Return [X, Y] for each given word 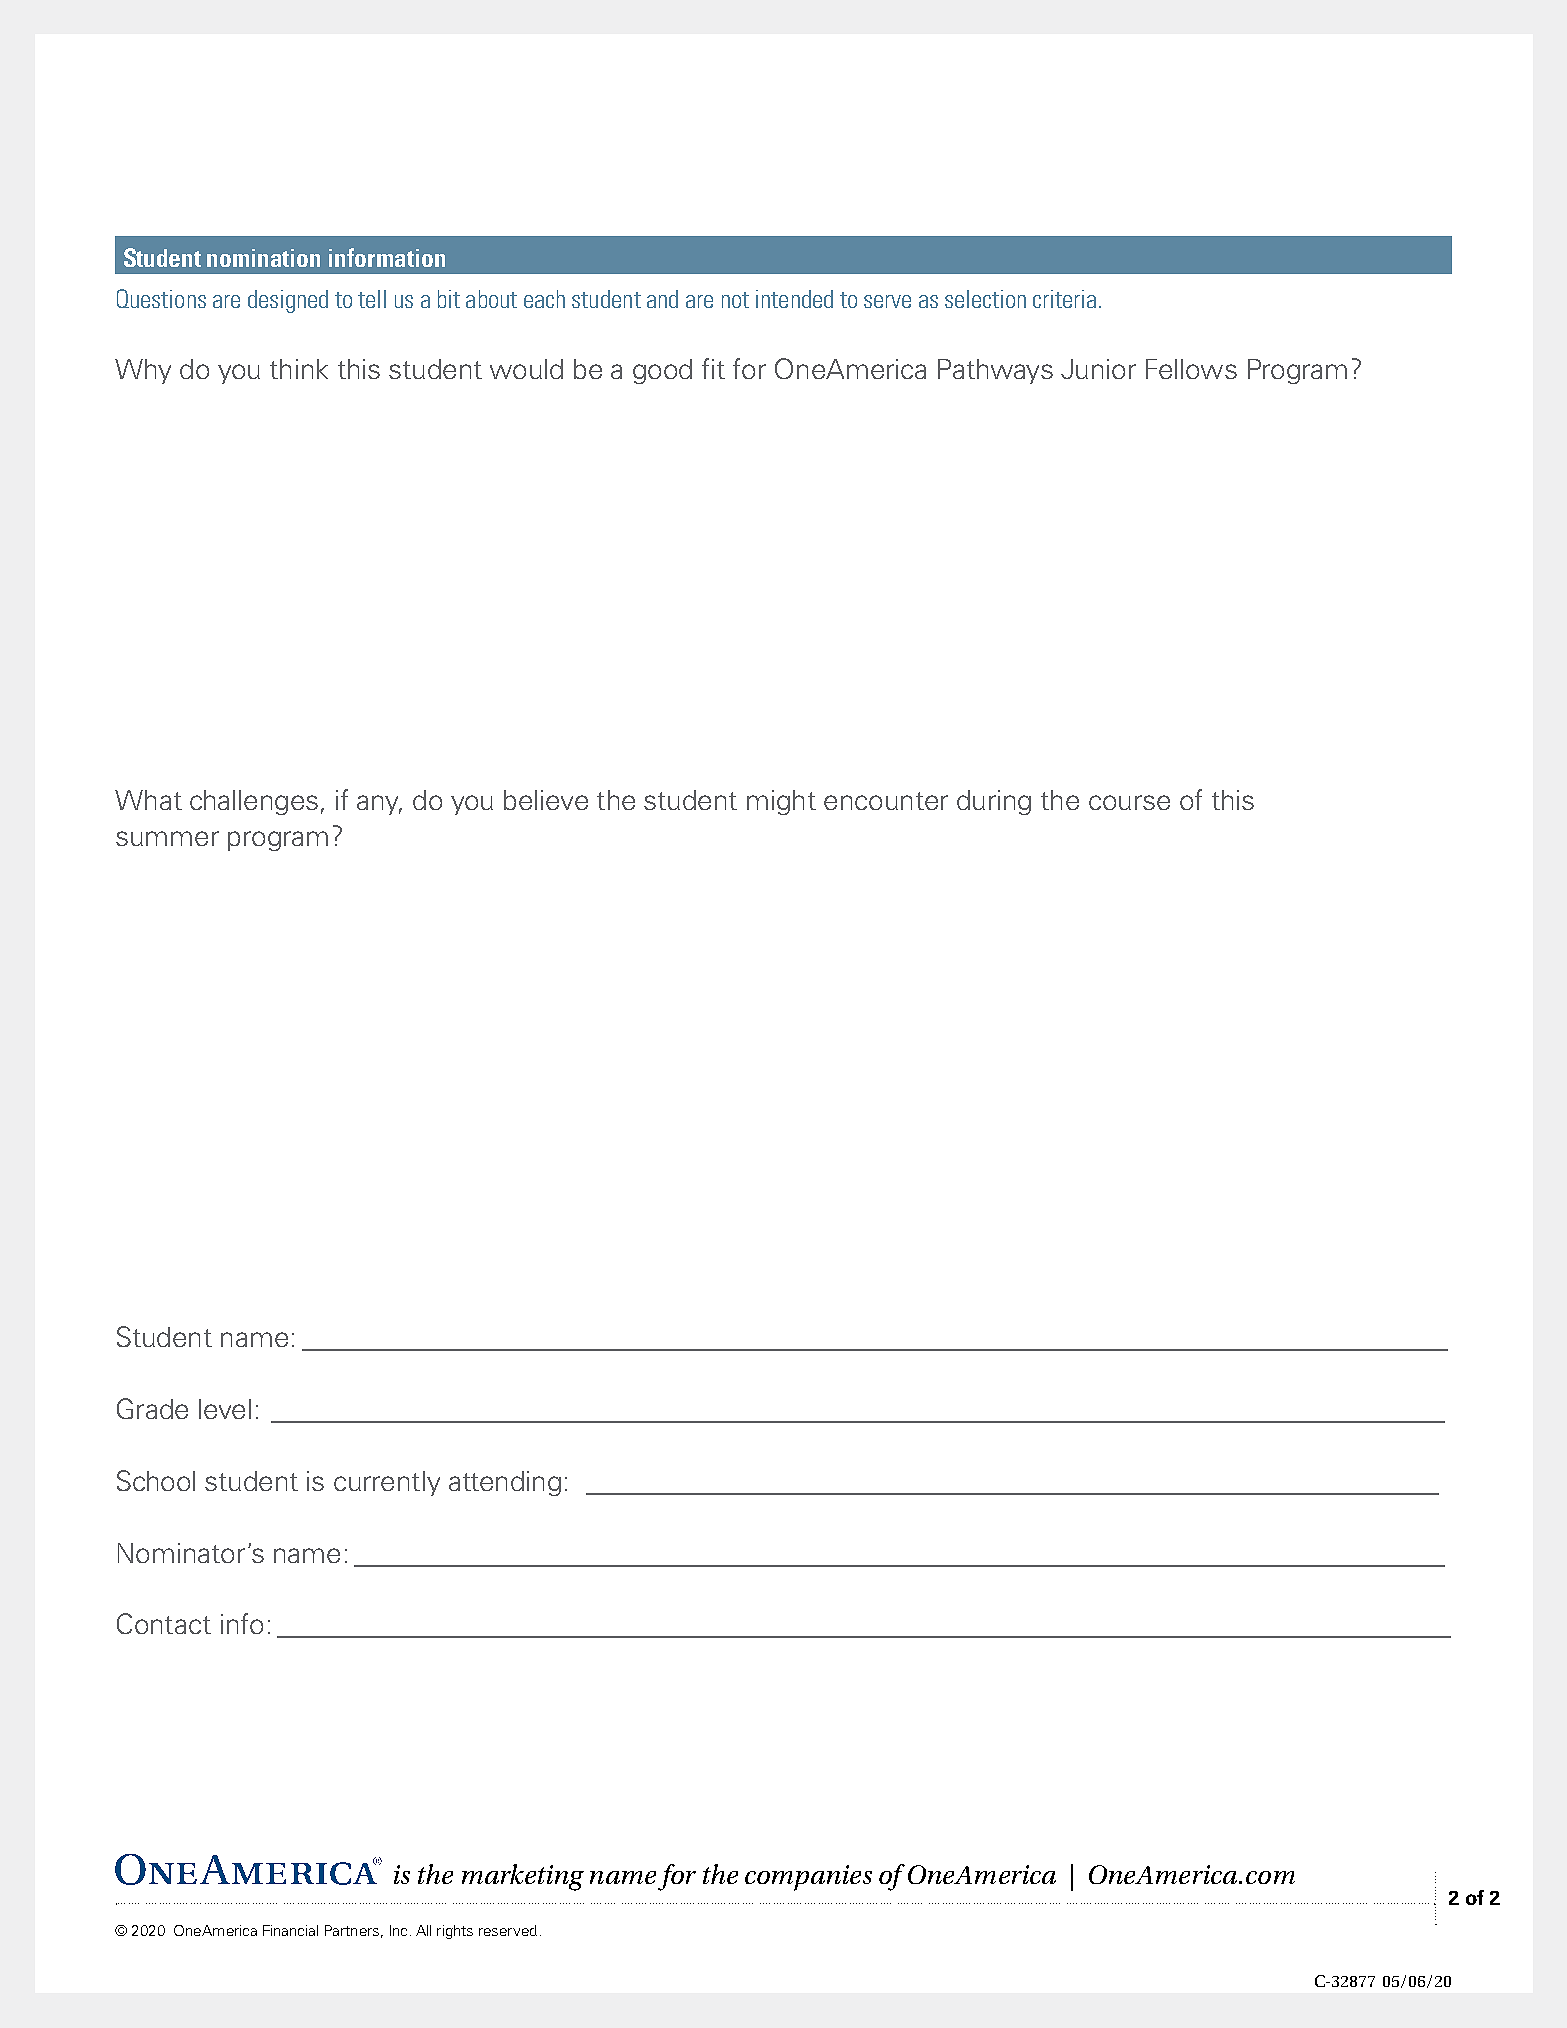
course [1129, 802]
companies [808, 1878]
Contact [164, 1623]
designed [288, 301]
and [662, 299]
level [225, 1409]
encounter [886, 801]
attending [505, 1483]
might [781, 802]
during [994, 802]
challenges [254, 802]
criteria [1064, 299]
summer [167, 838]
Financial [290, 1930]
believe [546, 800]
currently [387, 1483]
